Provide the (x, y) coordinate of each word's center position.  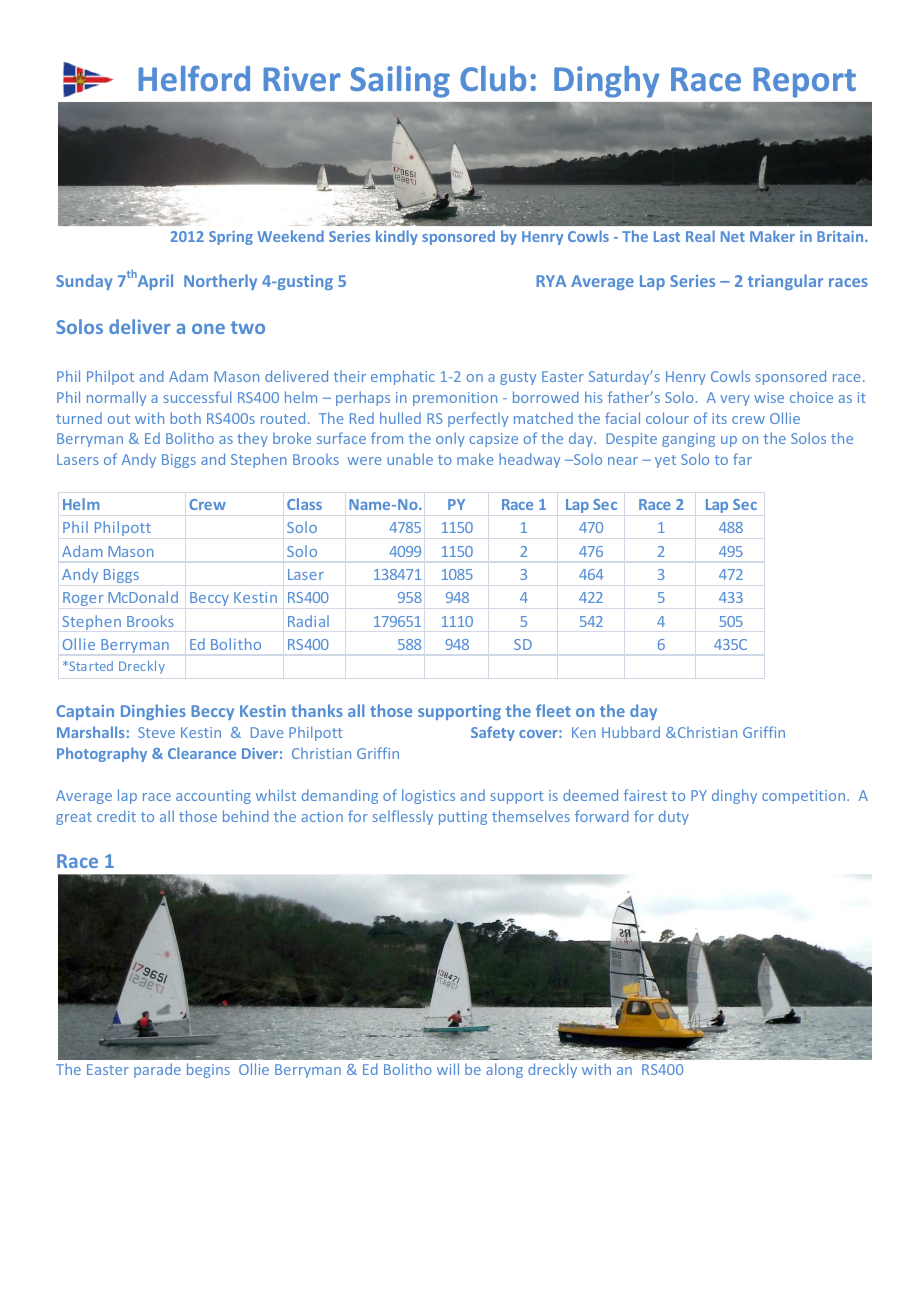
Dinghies (153, 712)
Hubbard (631, 732)
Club (493, 78)
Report (805, 82)
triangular (785, 282)
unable (410, 459)
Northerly (220, 282)
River (302, 78)
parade (157, 1070)
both (185, 418)
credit (116, 816)
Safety (493, 733)
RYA (551, 281)
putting (463, 818)
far (742, 459)
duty (674, 817)
